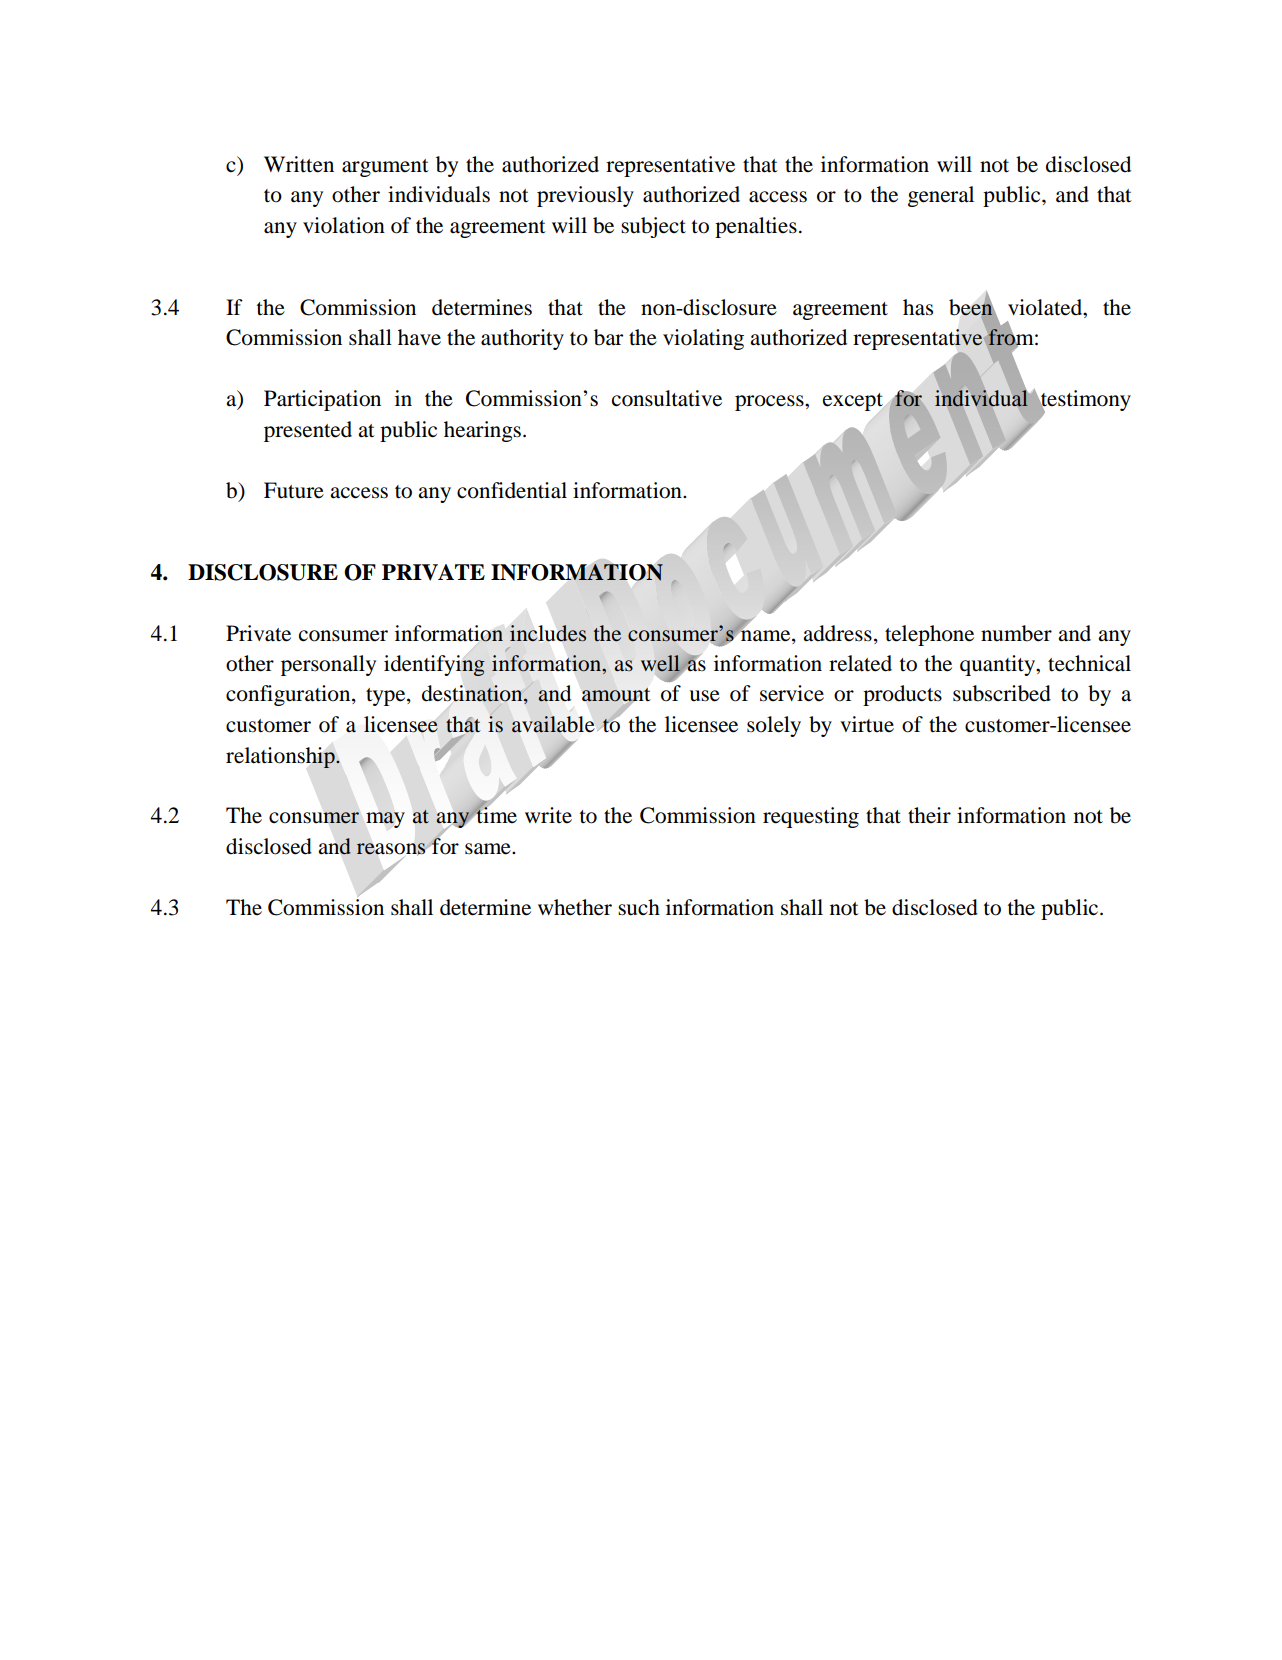 The height and width of the screenshot is (1660, 1282). Describe the element at coordinates (489, 849) in the screenshot. I see `same` at that location.
